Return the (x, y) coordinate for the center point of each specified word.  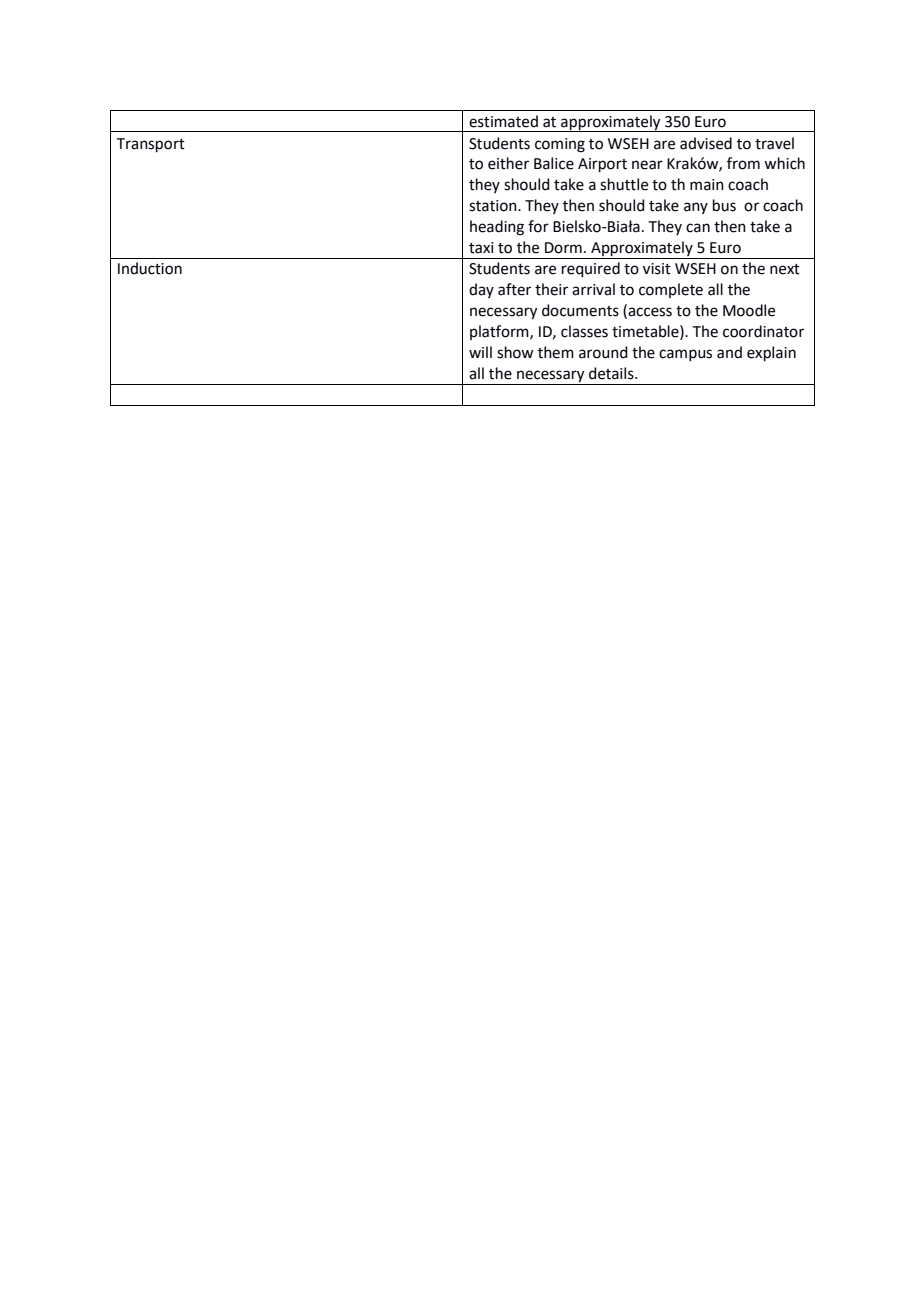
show (515, 352)
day (481, 290)
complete (671, 290)
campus (685, 355)
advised (706, 143)
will (480, 352)
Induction (150, 268)
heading (497, 228)
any (696, 208)
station (494, 206)
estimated (503, 121)
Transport (151, 145)
